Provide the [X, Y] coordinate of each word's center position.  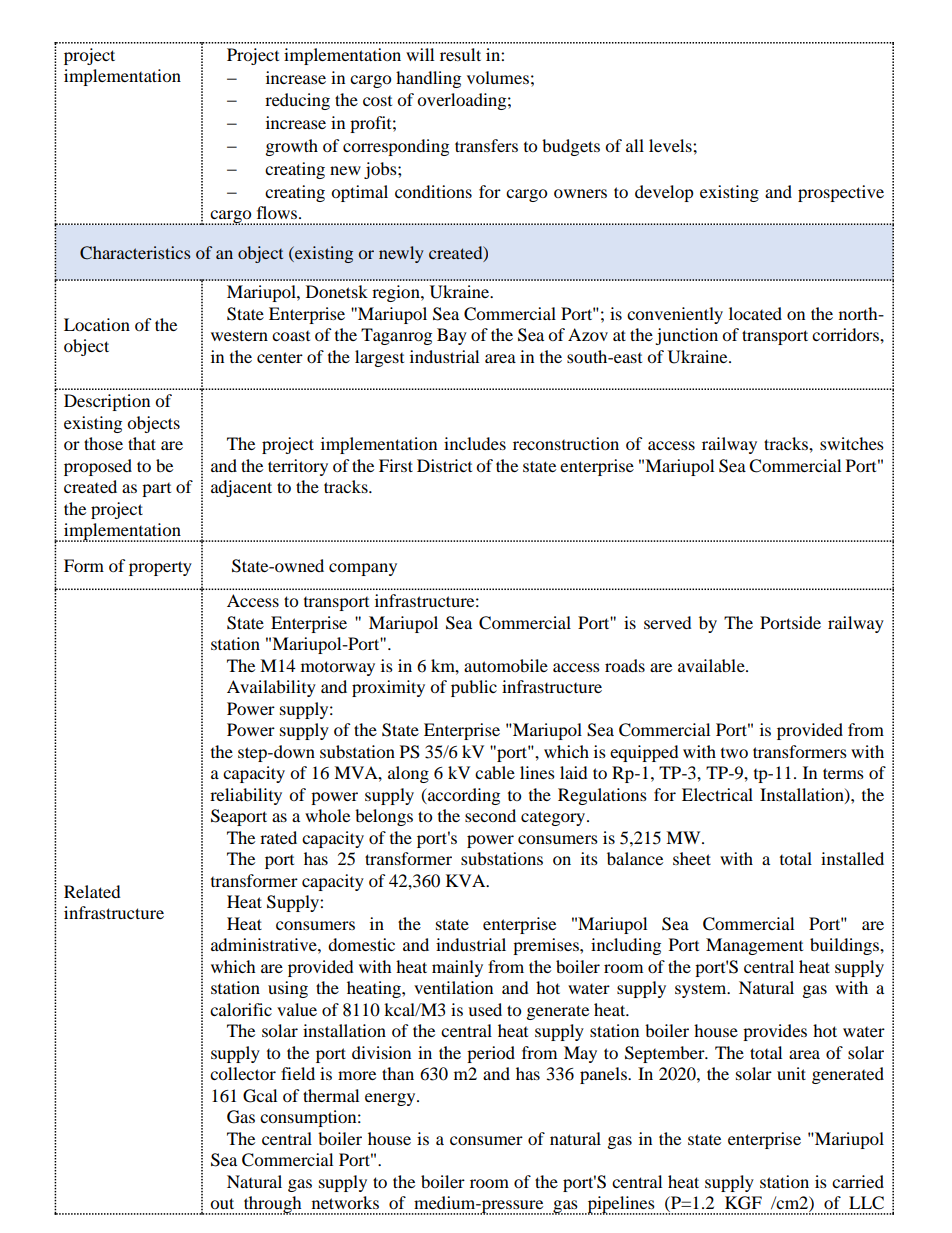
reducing [297, 101]
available [712, 665]
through [272, 1205]
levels [671, 145]
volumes [498, 77]
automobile [506, 665]
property [160, 568]
